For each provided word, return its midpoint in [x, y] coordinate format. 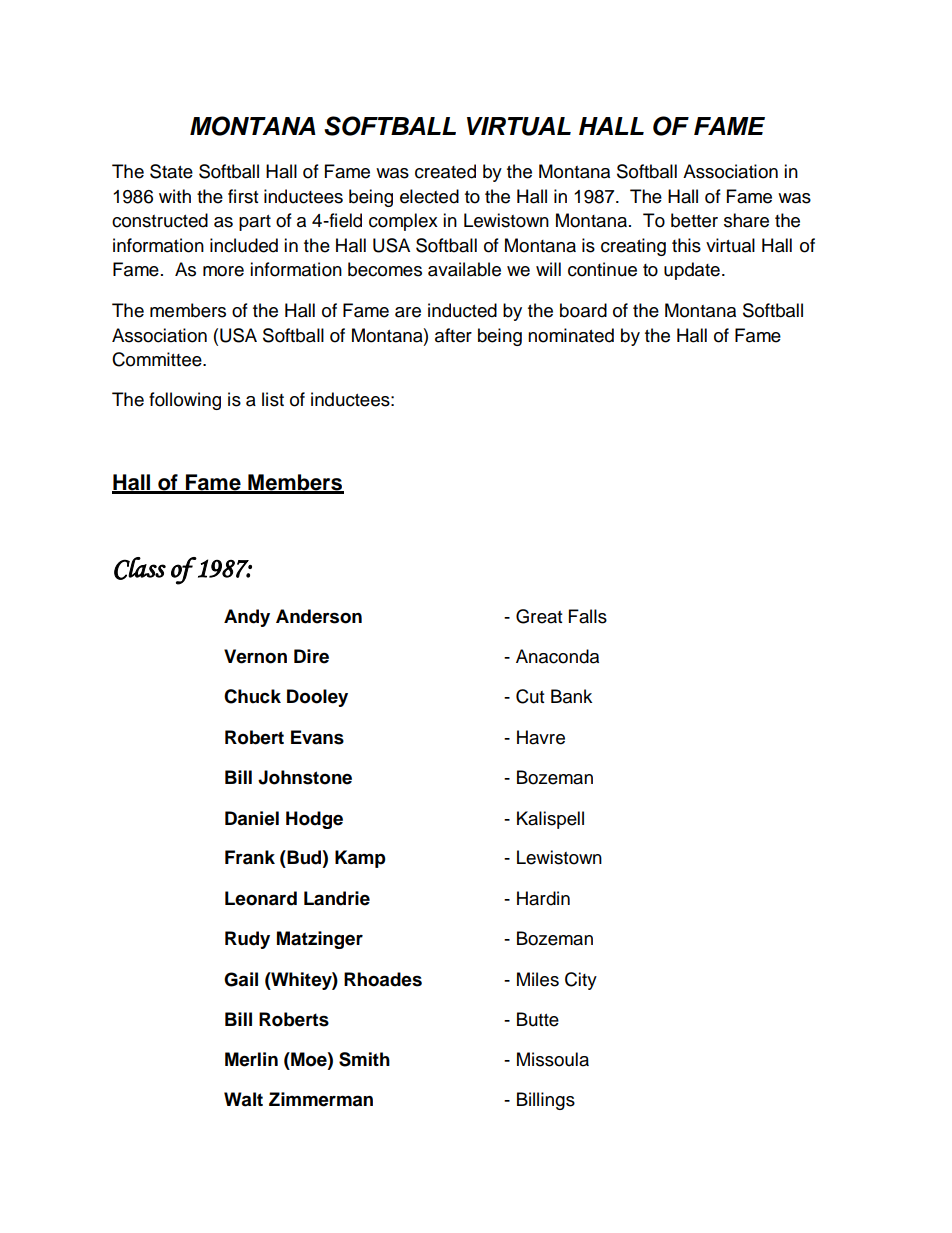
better [694, 220]
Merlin [251, 1059]
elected [429, 196]
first [243, 196]
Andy [247, 618]
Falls [588, 616]
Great [539, 616]
